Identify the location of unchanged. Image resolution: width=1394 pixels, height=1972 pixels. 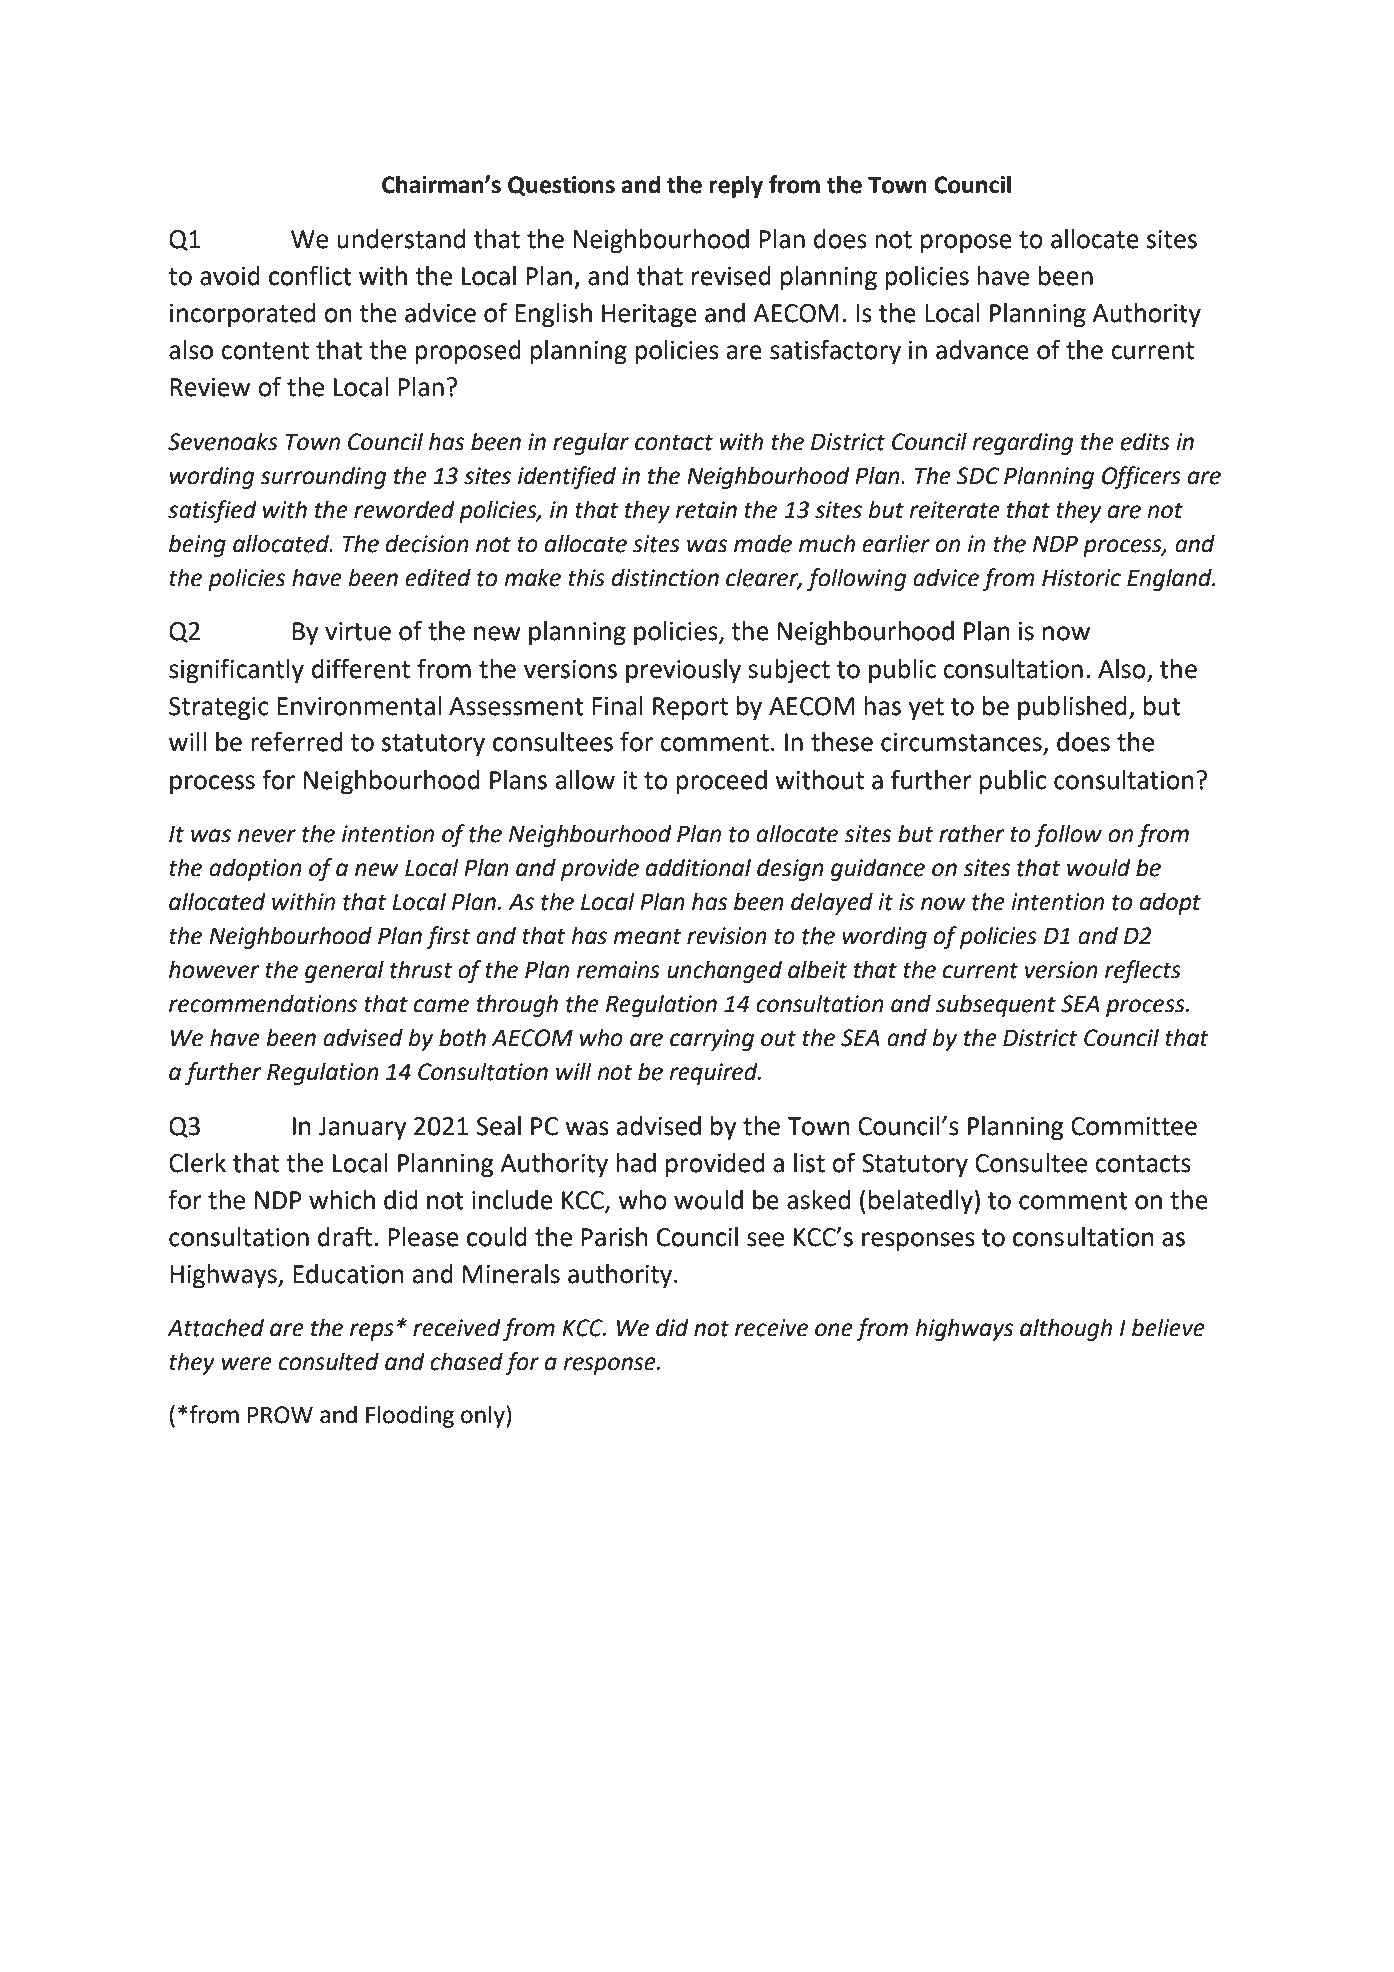
(724, 971).
